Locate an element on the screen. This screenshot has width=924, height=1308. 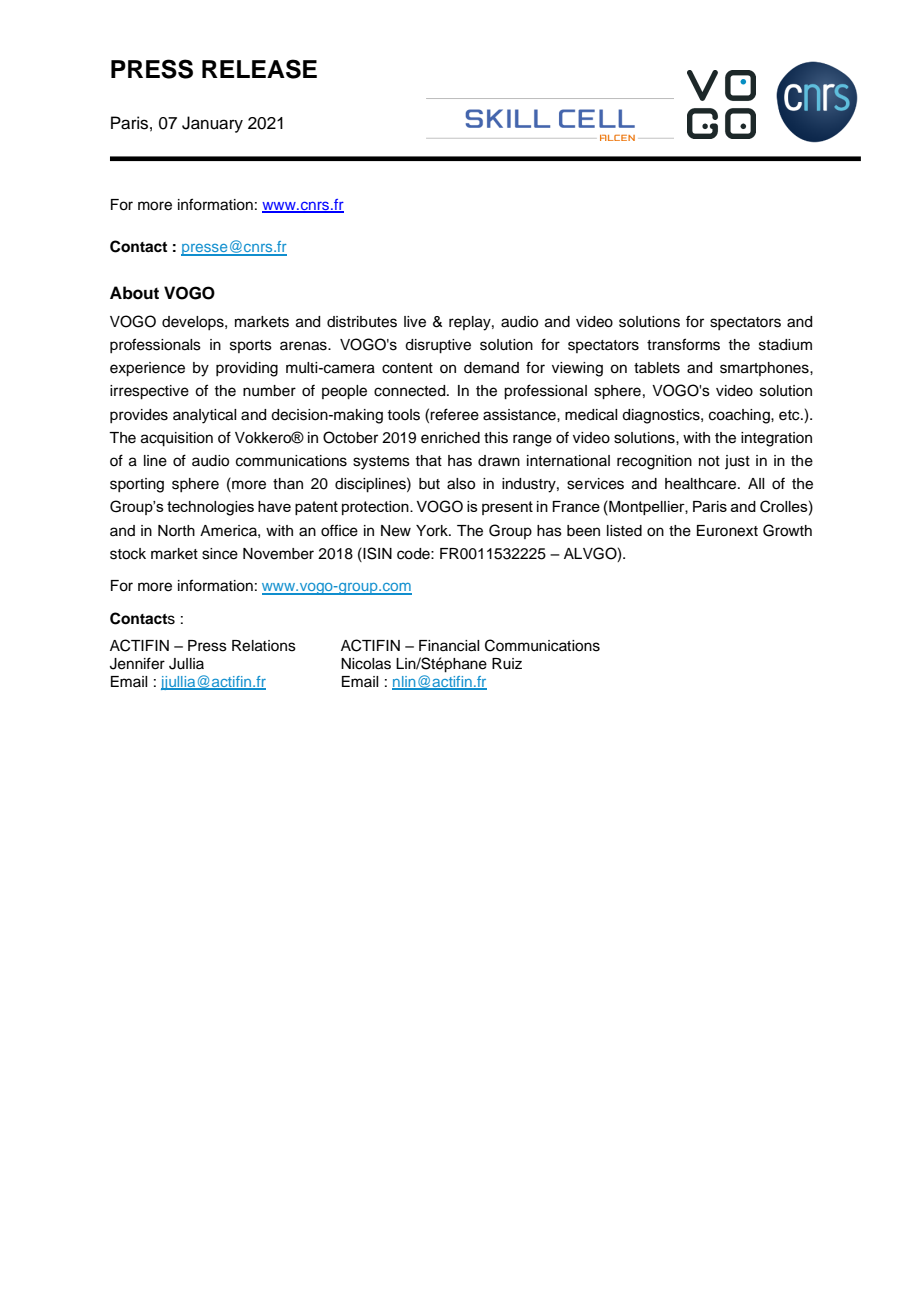
Financial is located at coordinates (449, 646).
